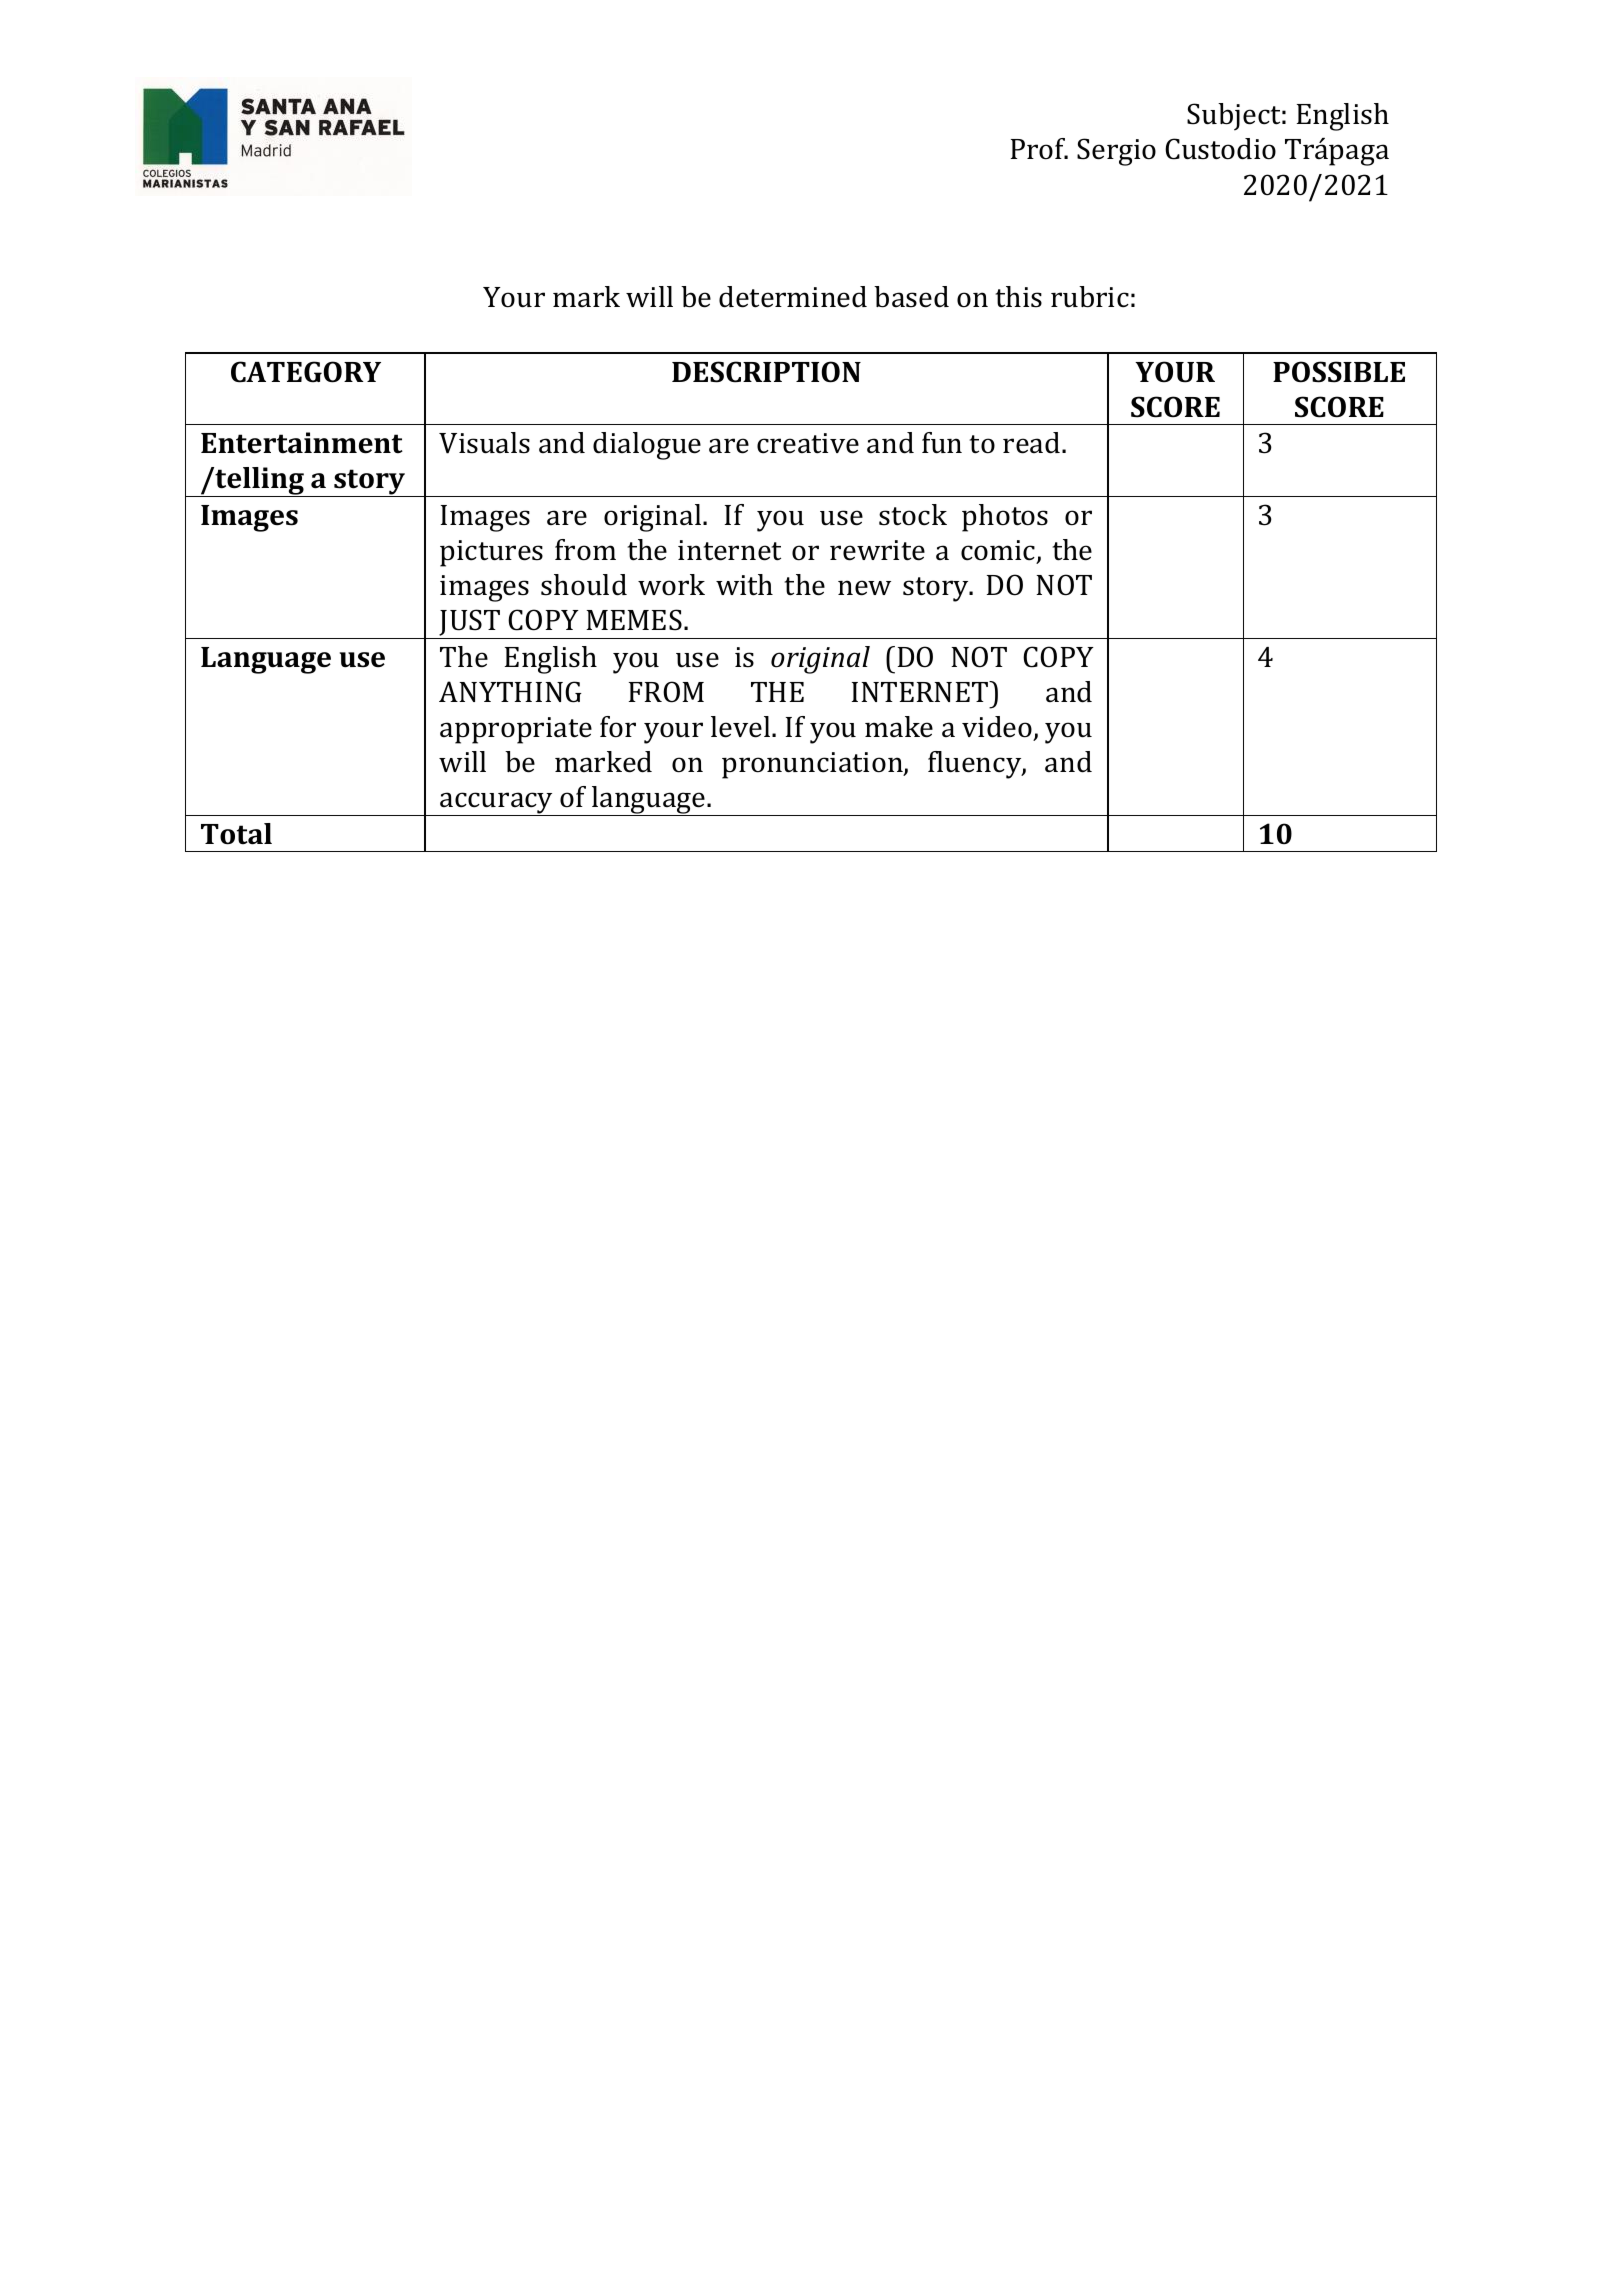 This screenshot has height=2295, width=1621. Describe the element at coordinates (1039, 149) in the screenshot. I see `Prof` at that location.
